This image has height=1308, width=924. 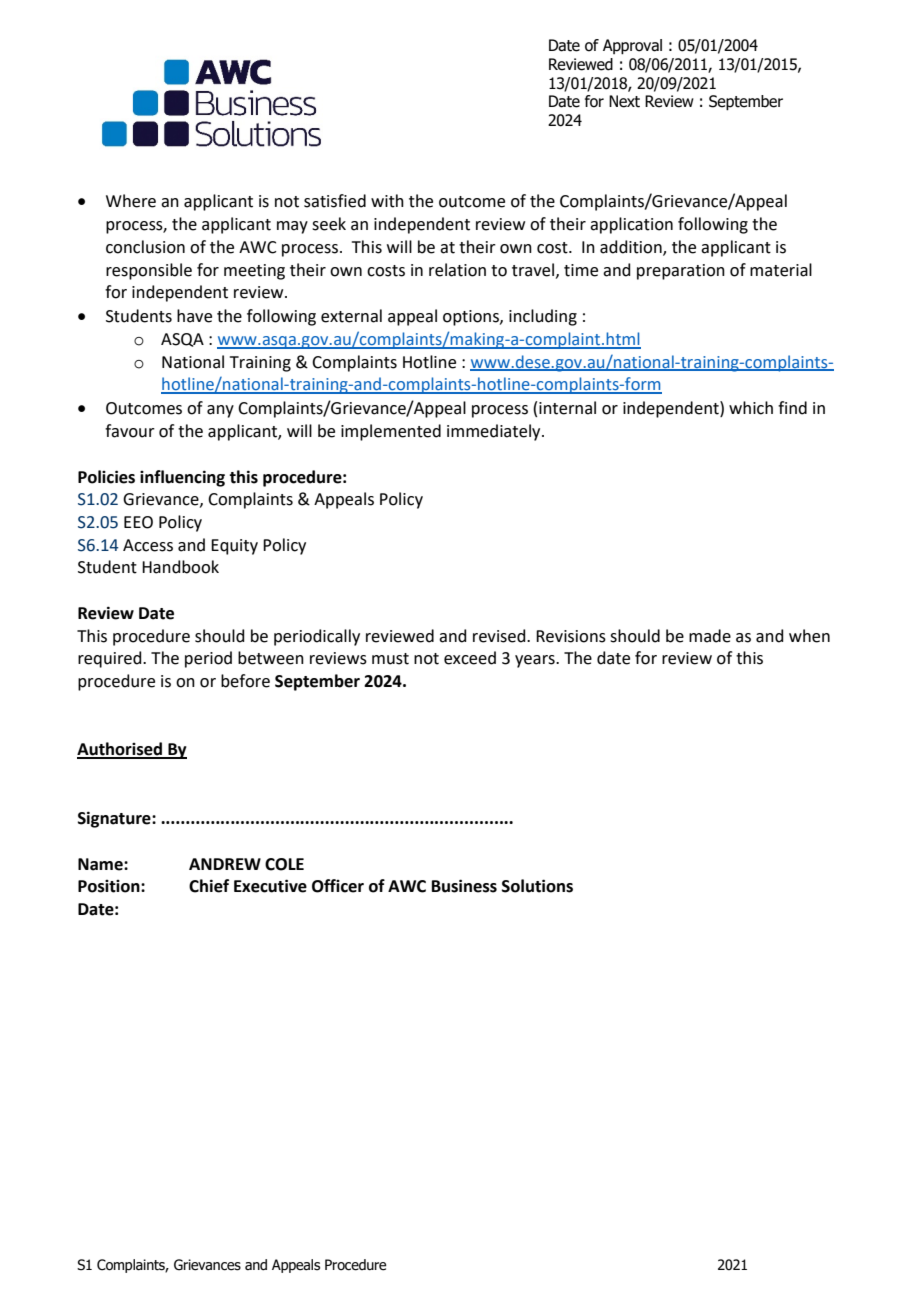 I want to click on Approval, so click(x=632, y=47).
